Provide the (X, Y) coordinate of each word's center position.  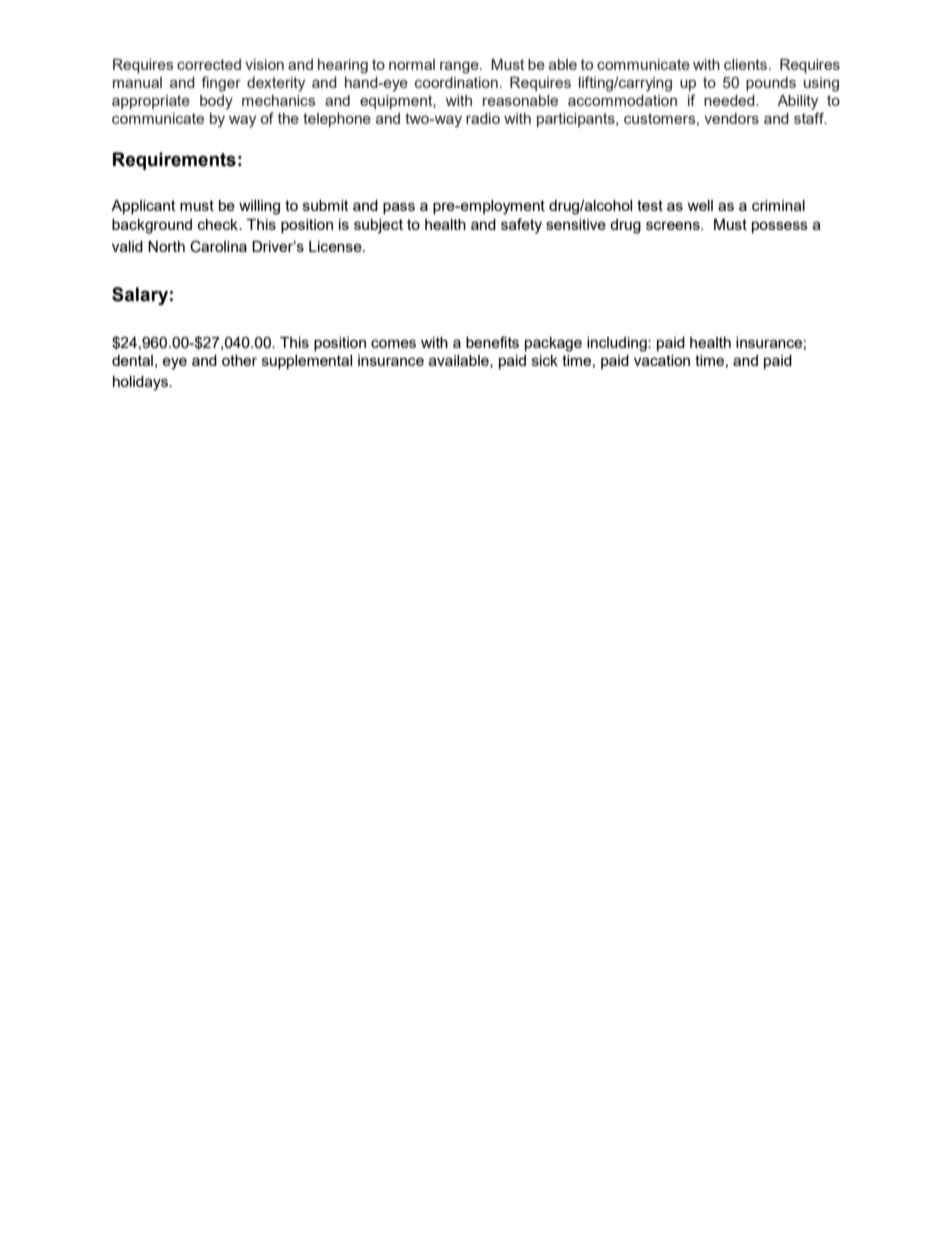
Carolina (218, 246)
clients (747, 64)
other (239, 360)
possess (780, 227)
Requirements (174, 161)
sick (545, 360)
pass (399, 208)
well (700, 205)
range (460, 67)
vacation (662, 360)
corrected (209, 64)
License (336, 246)
